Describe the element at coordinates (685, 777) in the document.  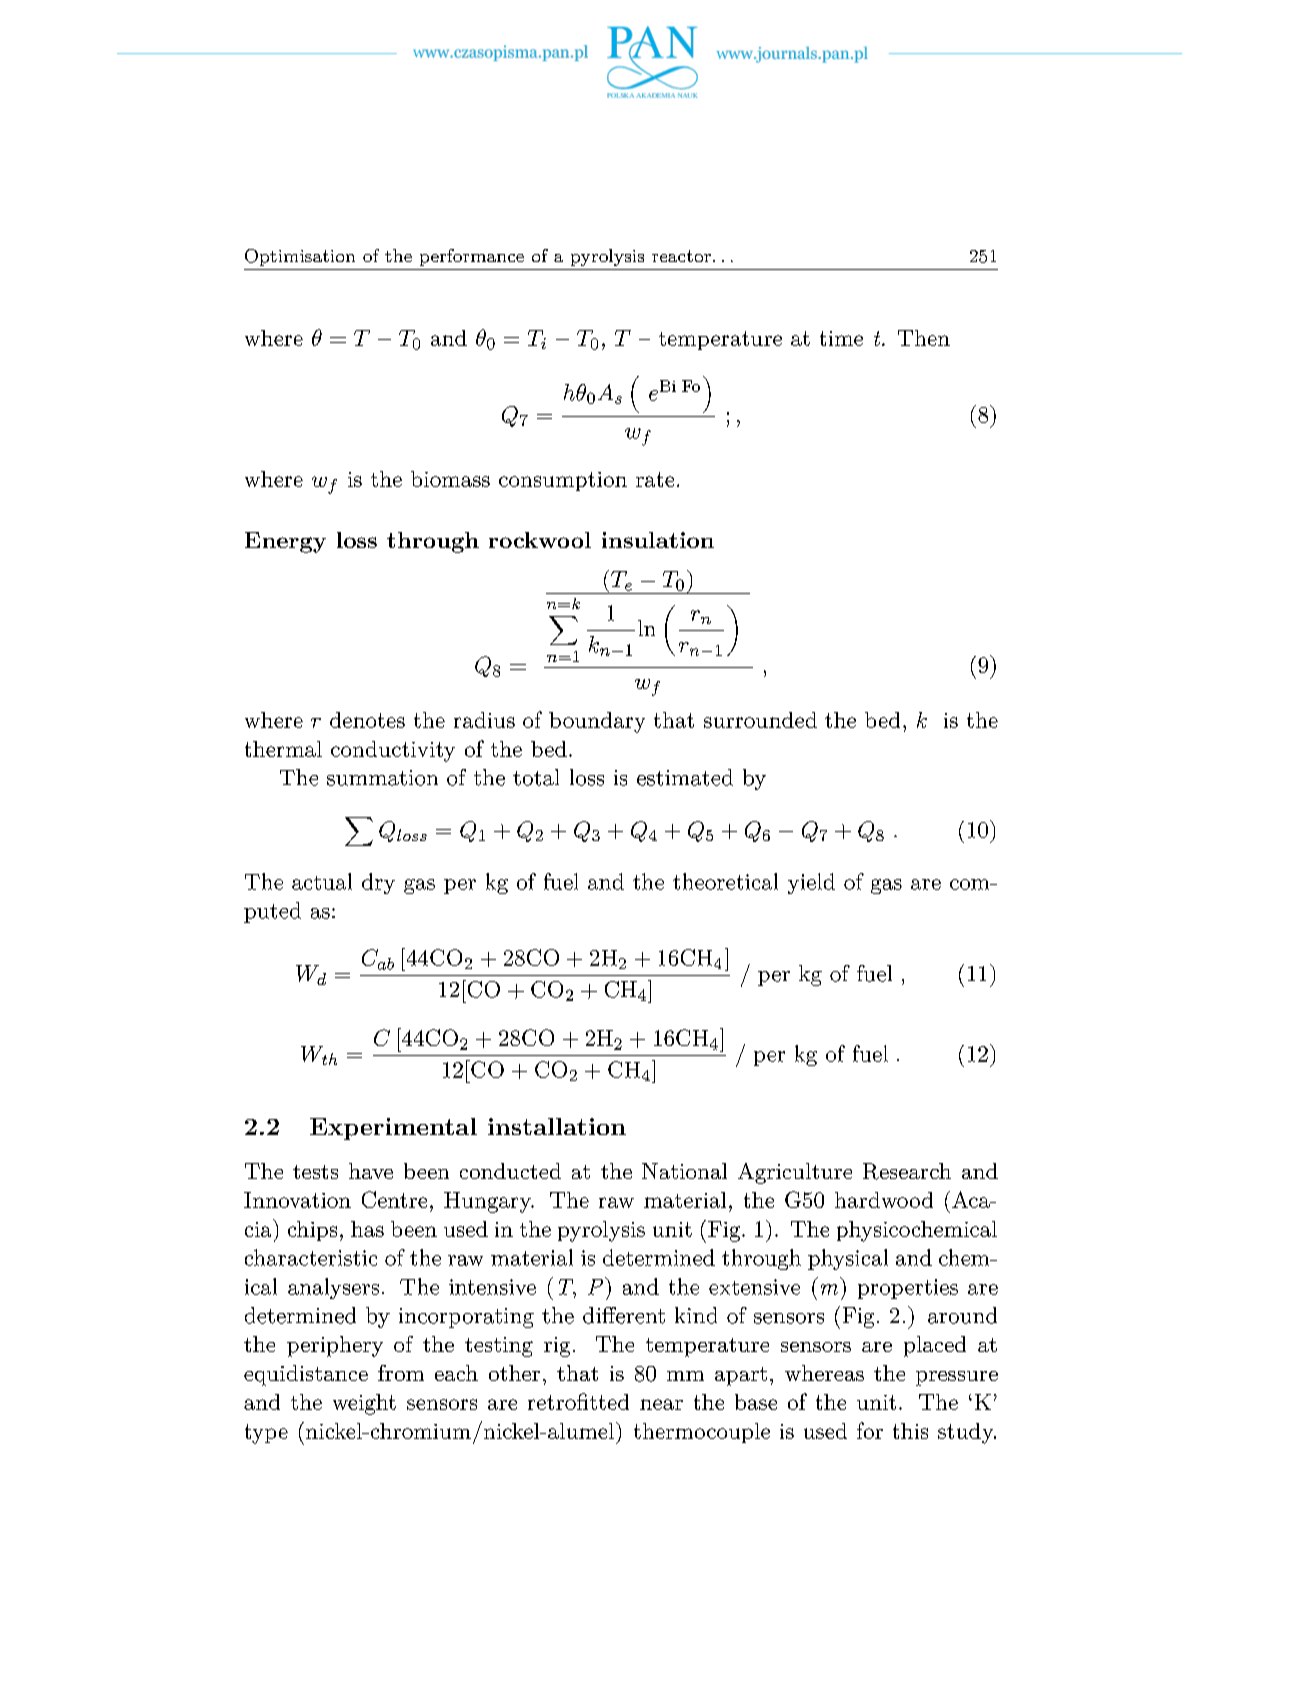
I see `estimated` at that location.
